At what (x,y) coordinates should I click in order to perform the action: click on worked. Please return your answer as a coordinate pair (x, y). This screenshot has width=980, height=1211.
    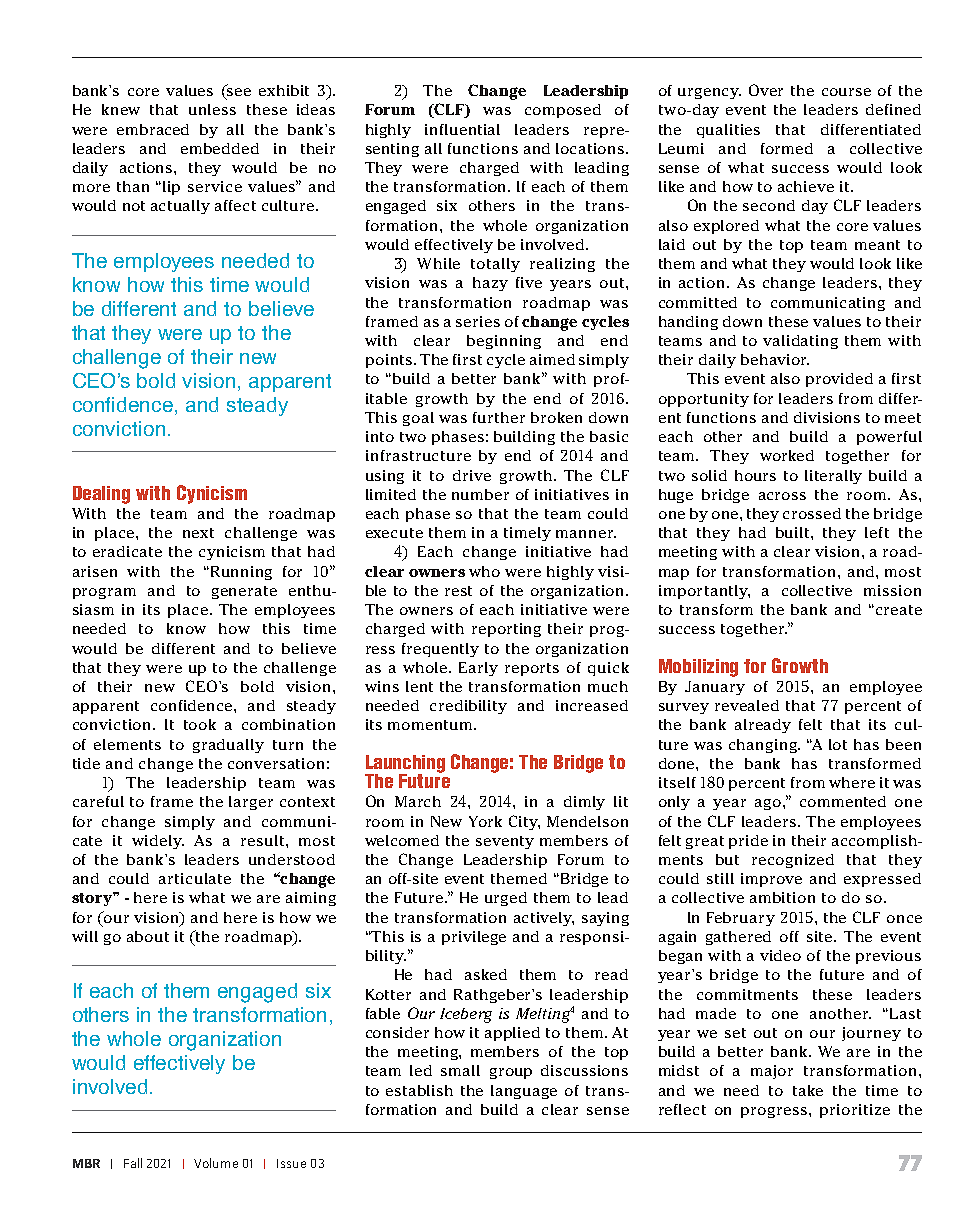
    Looking at the image, I should click on (787, 455).
